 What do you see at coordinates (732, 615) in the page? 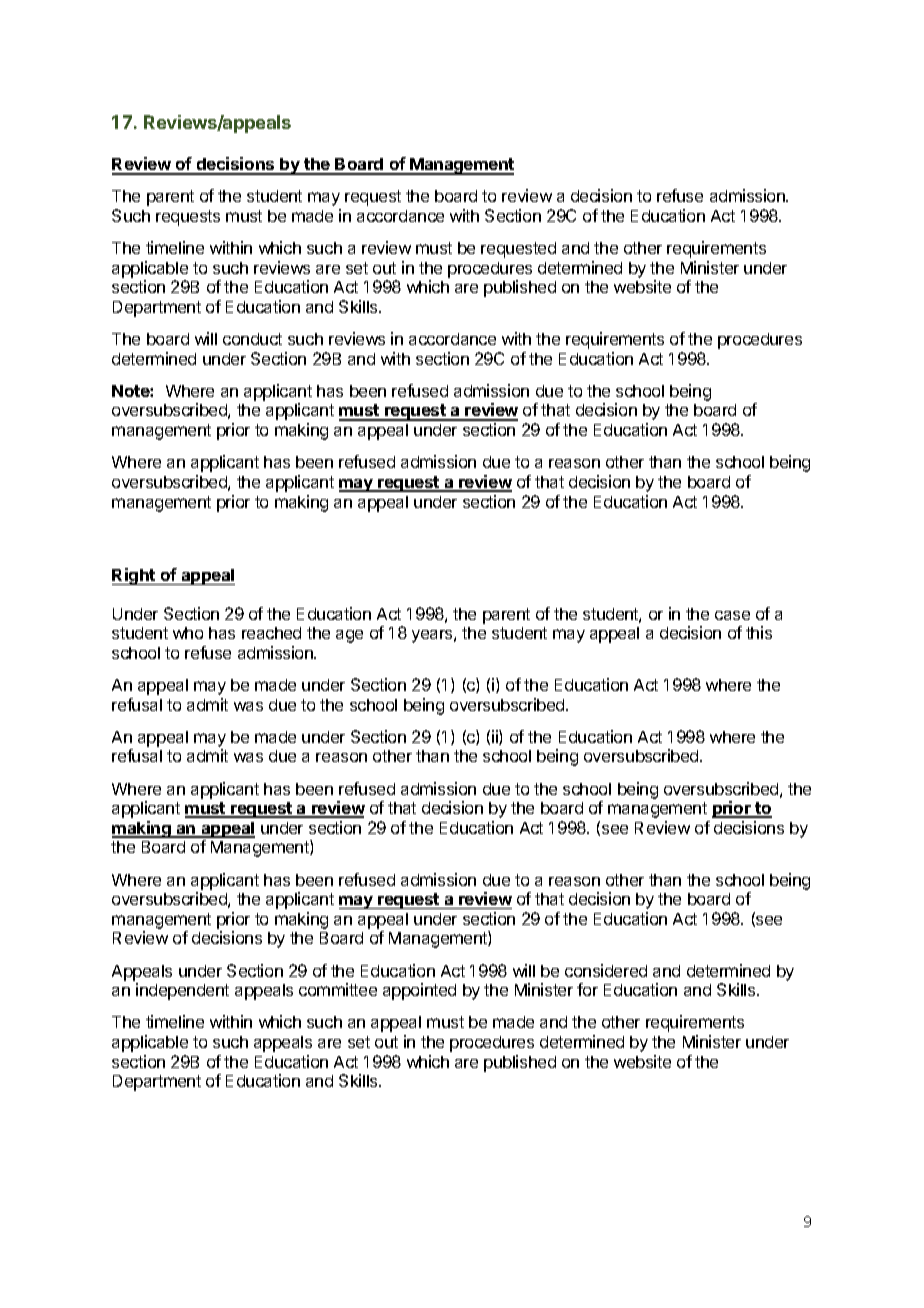
I see `case` at bounding box center [732, 615].
